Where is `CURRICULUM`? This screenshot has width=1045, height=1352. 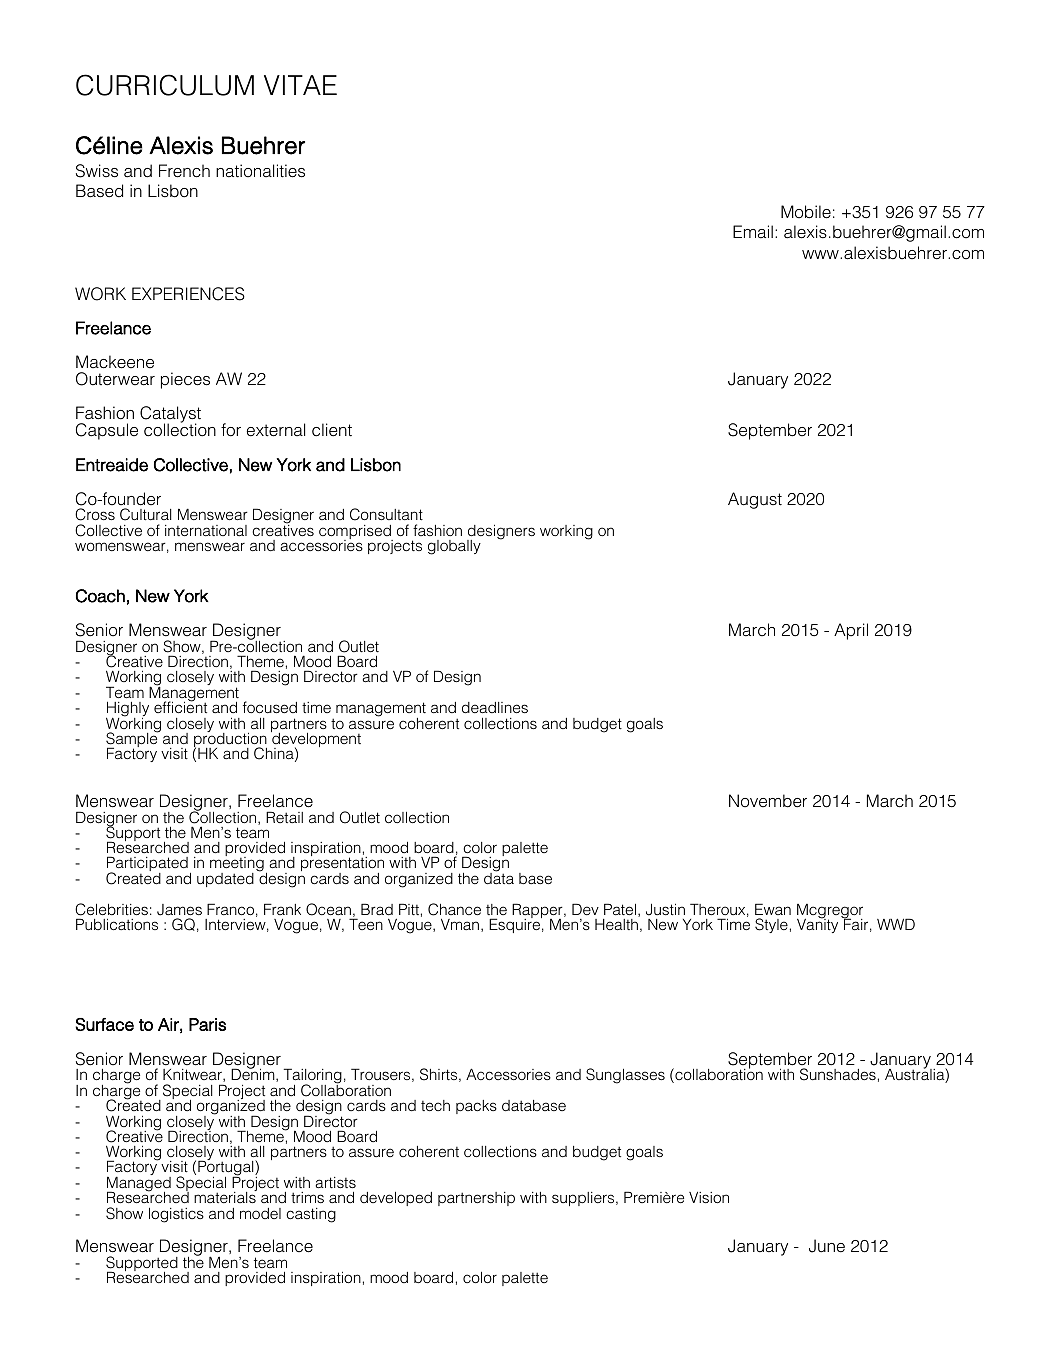 CURRICULUM is located at coordinates (165, 85).
